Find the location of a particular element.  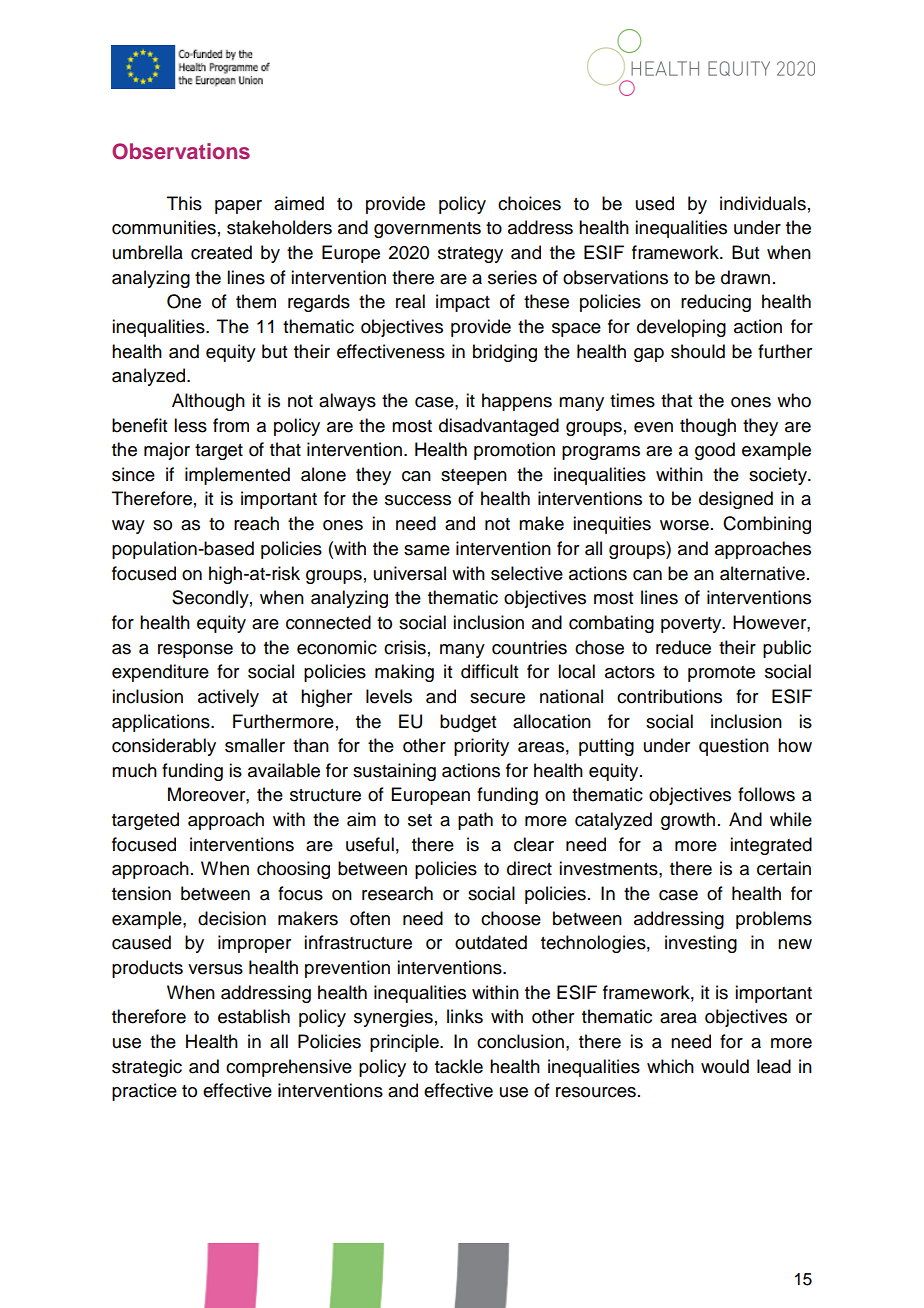

governments is located at coordinates (427, 230).
